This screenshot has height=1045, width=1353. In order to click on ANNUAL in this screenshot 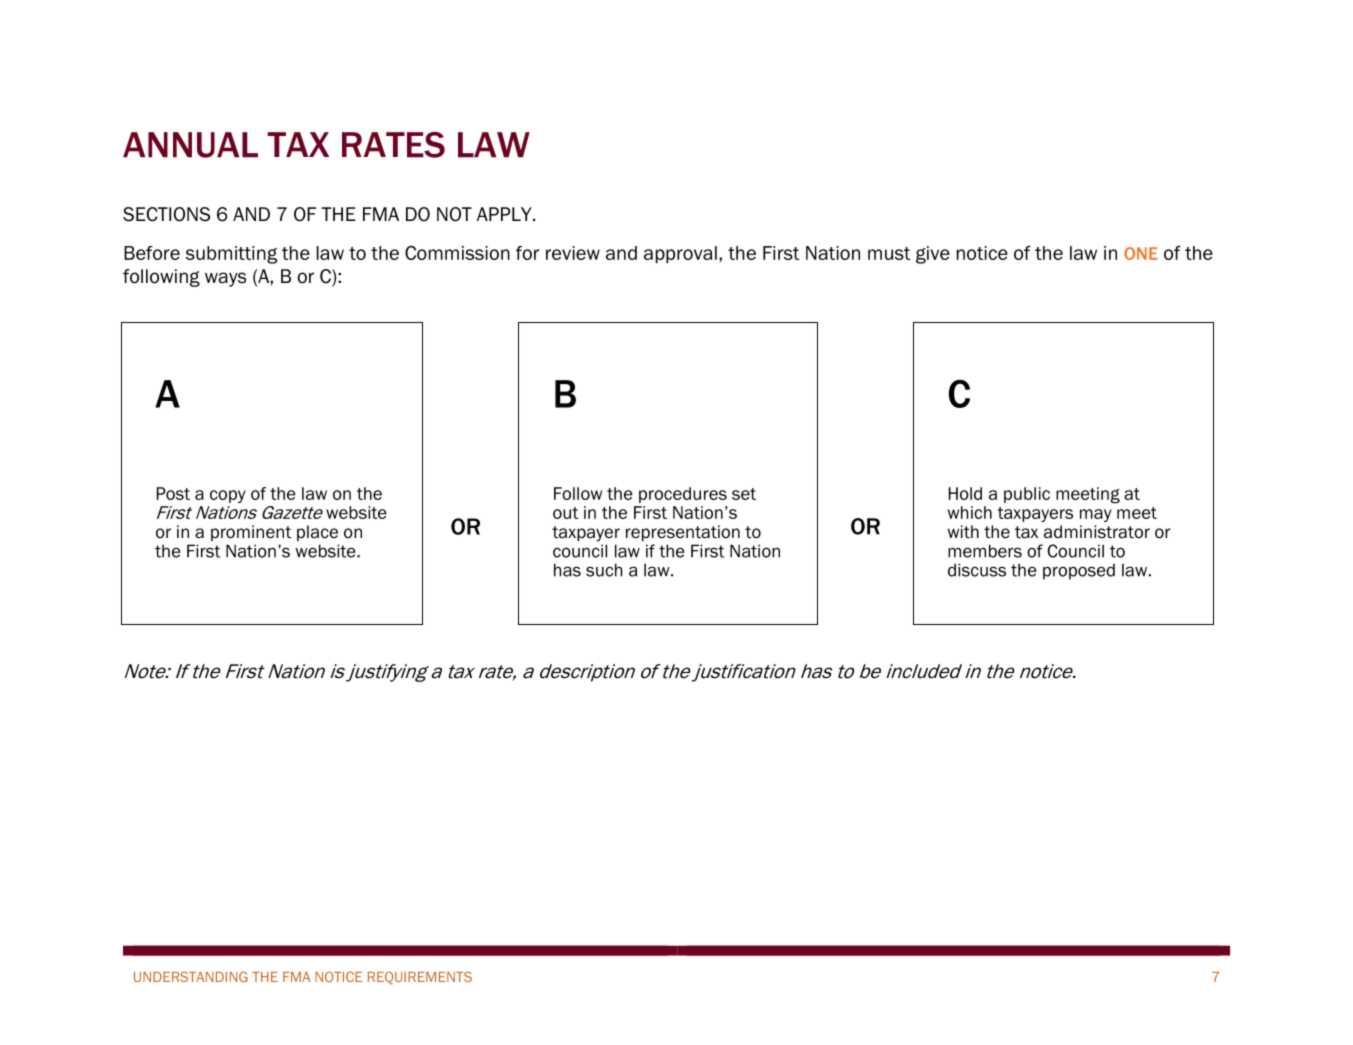, I will do `click(190, 145)`.
